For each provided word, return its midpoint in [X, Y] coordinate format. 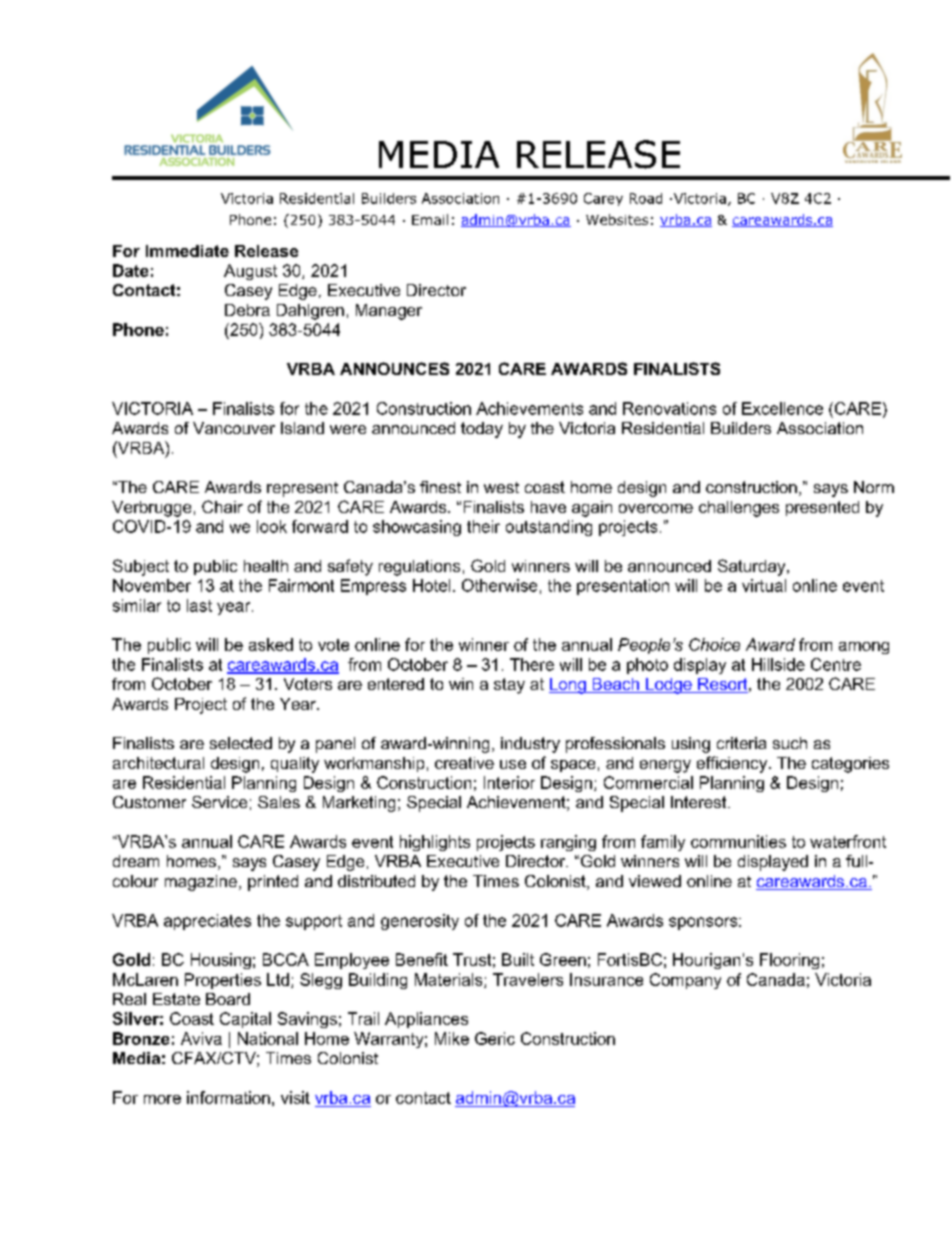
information [228, 1097]
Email [430, 219]
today [482, 430]
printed [273, 883]
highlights [435, 843]
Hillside [778, 664]
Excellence [782, 408]
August [250, 272]
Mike [452, 1038]
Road [646, 198]
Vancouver [234, 428]
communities [738, 841]
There [532, 664]
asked [271, 644]
